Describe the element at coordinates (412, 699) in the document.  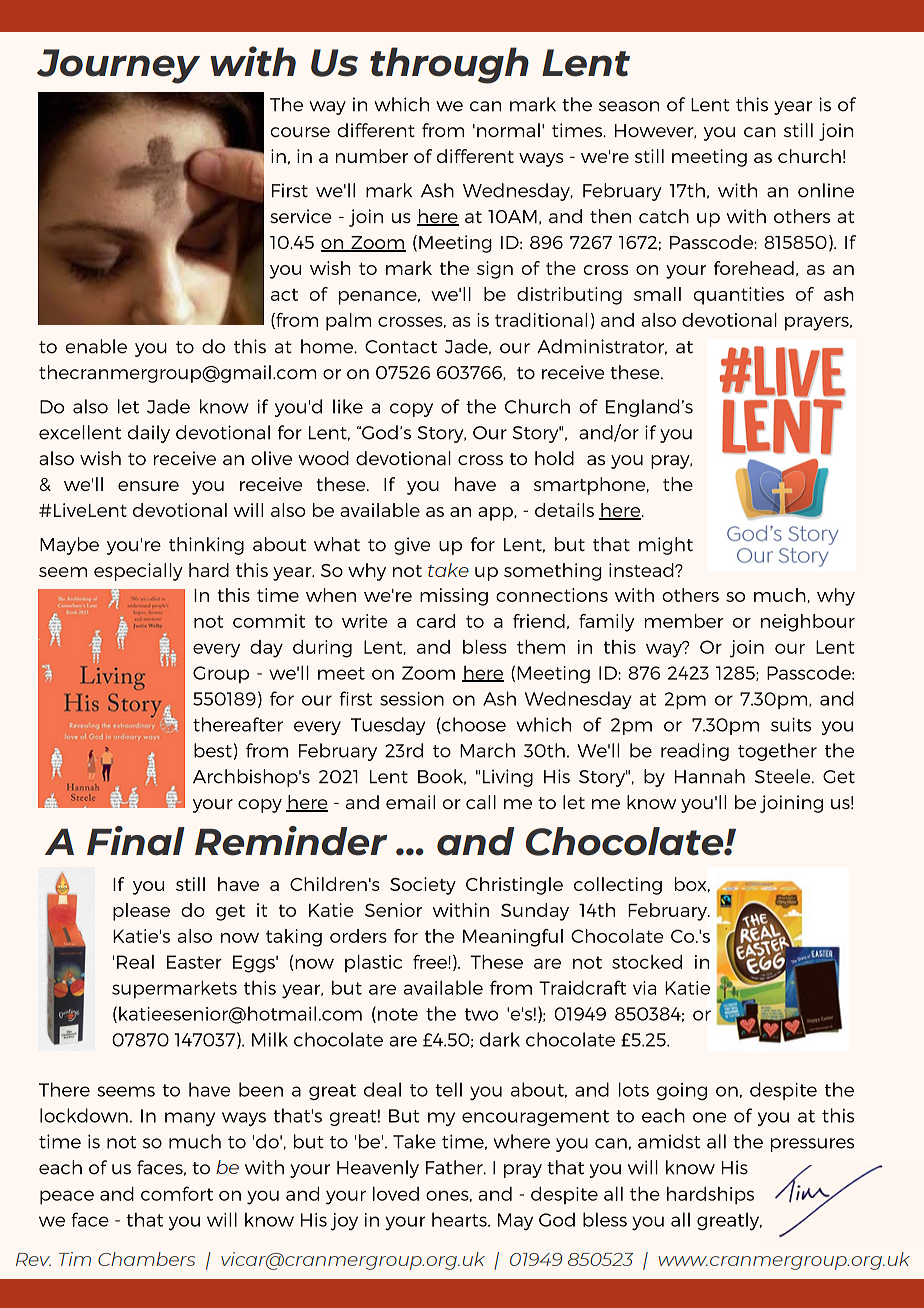
I see `session` at that location.
